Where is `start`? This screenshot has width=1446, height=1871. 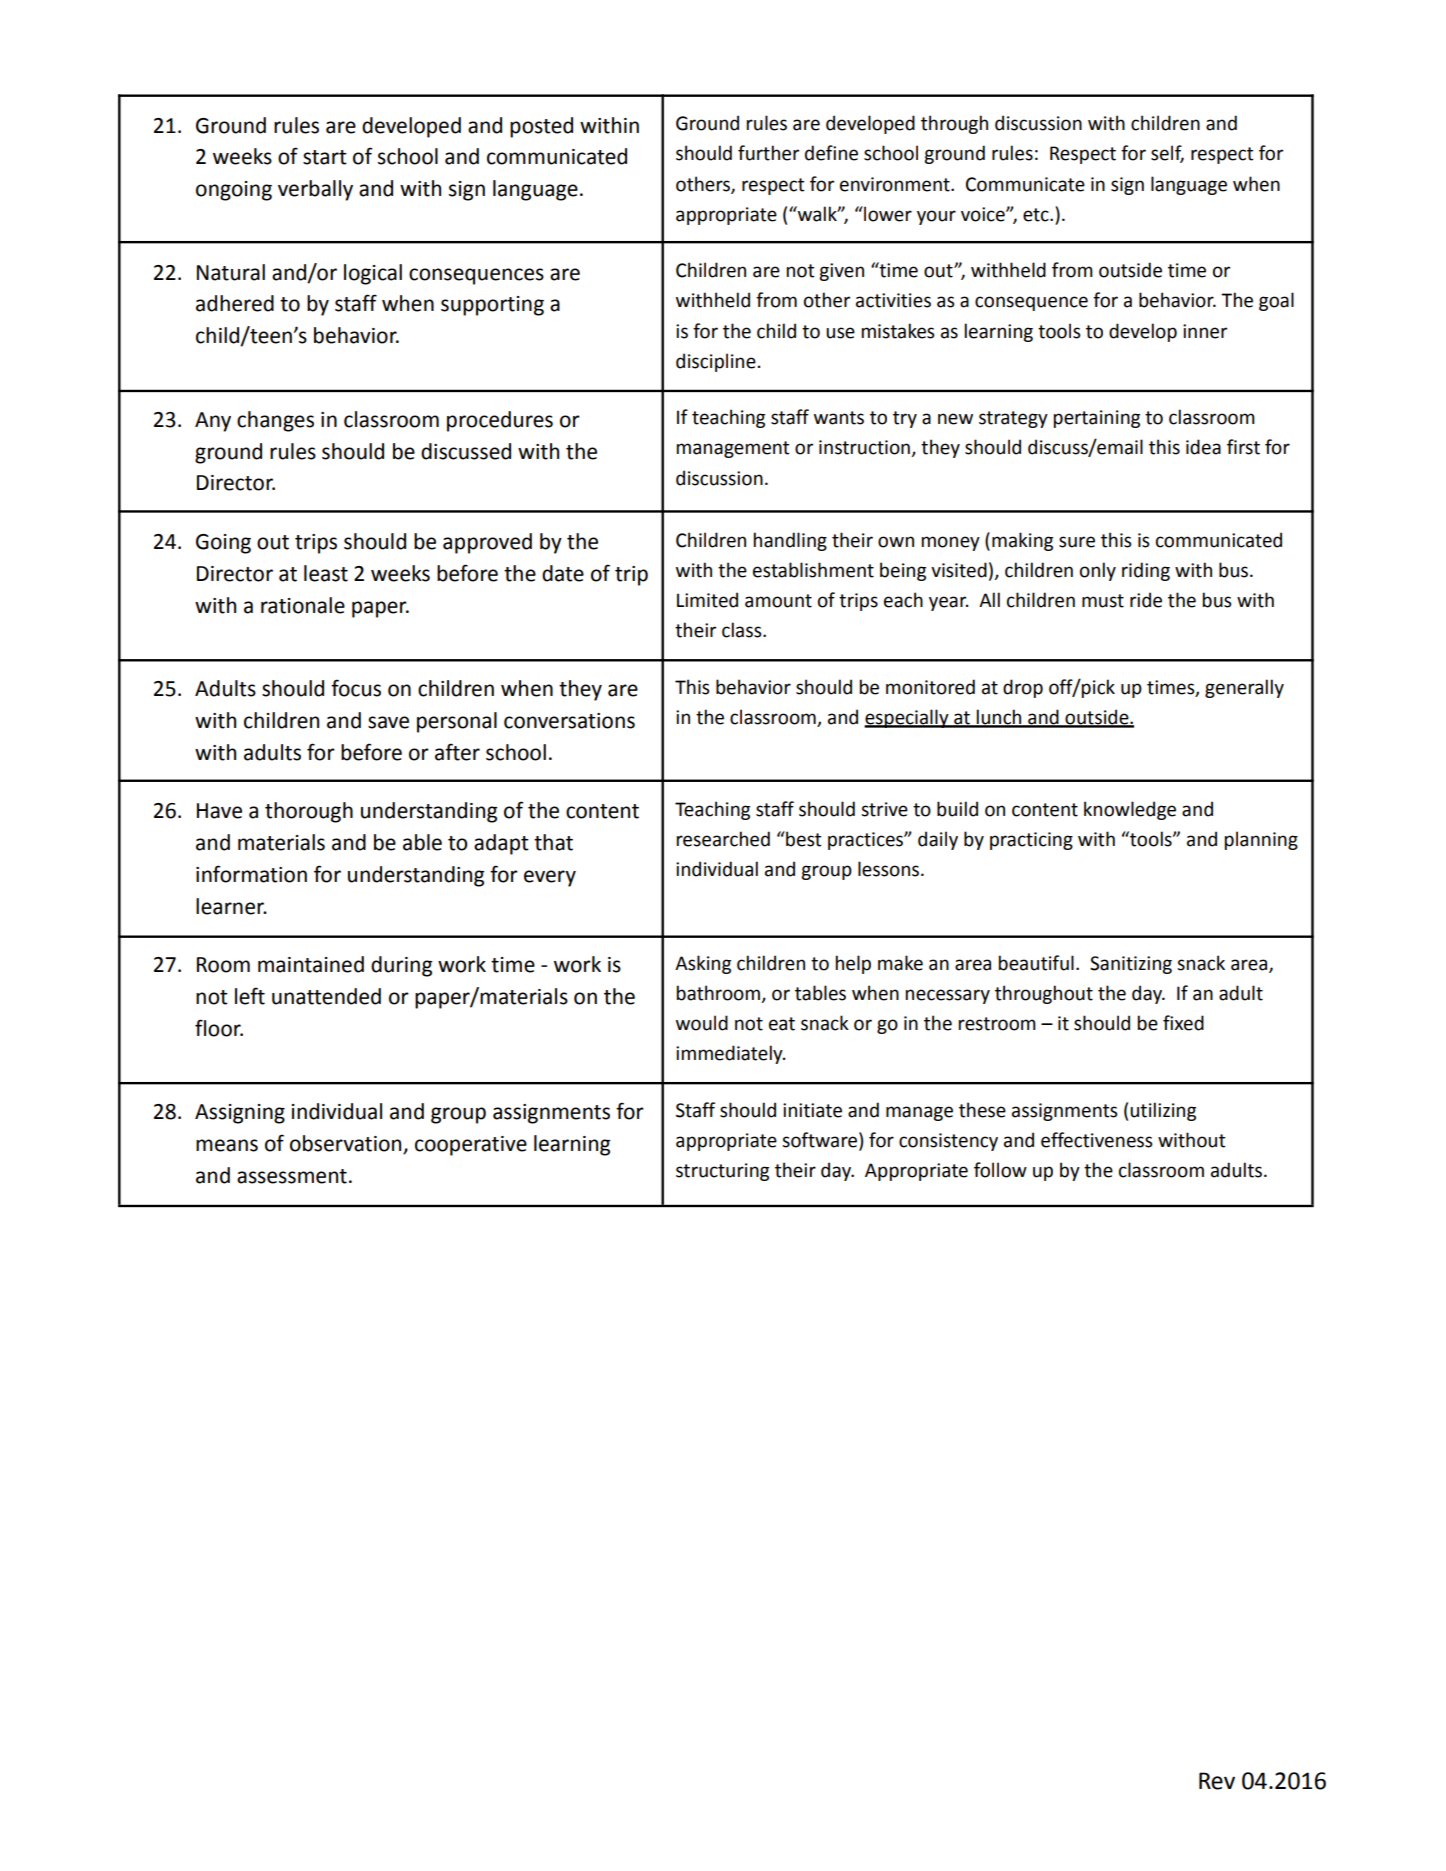 start is located at coordinates (325, 157).
